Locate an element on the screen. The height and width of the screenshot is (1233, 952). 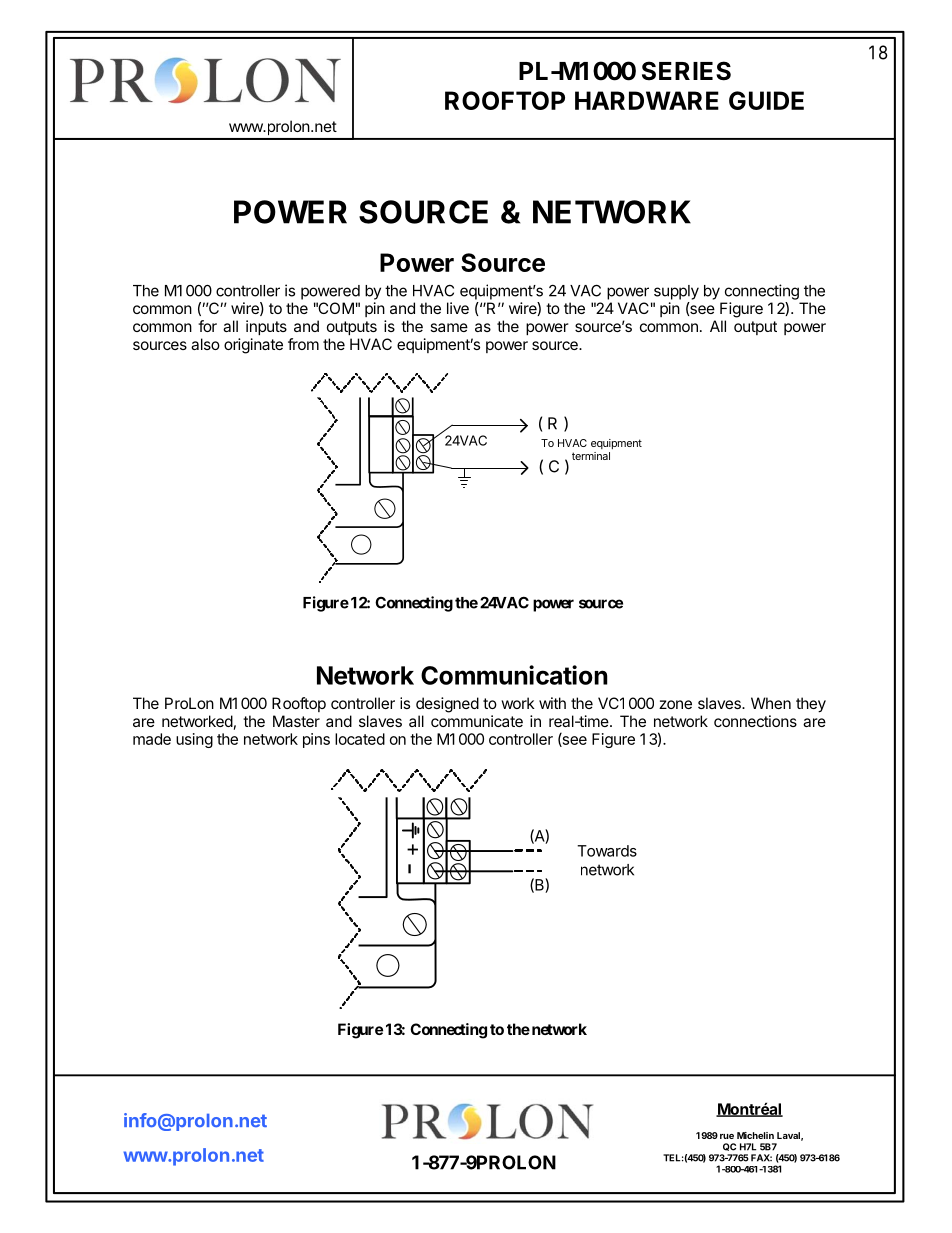
rue is located at coordinates (727, 1136).
